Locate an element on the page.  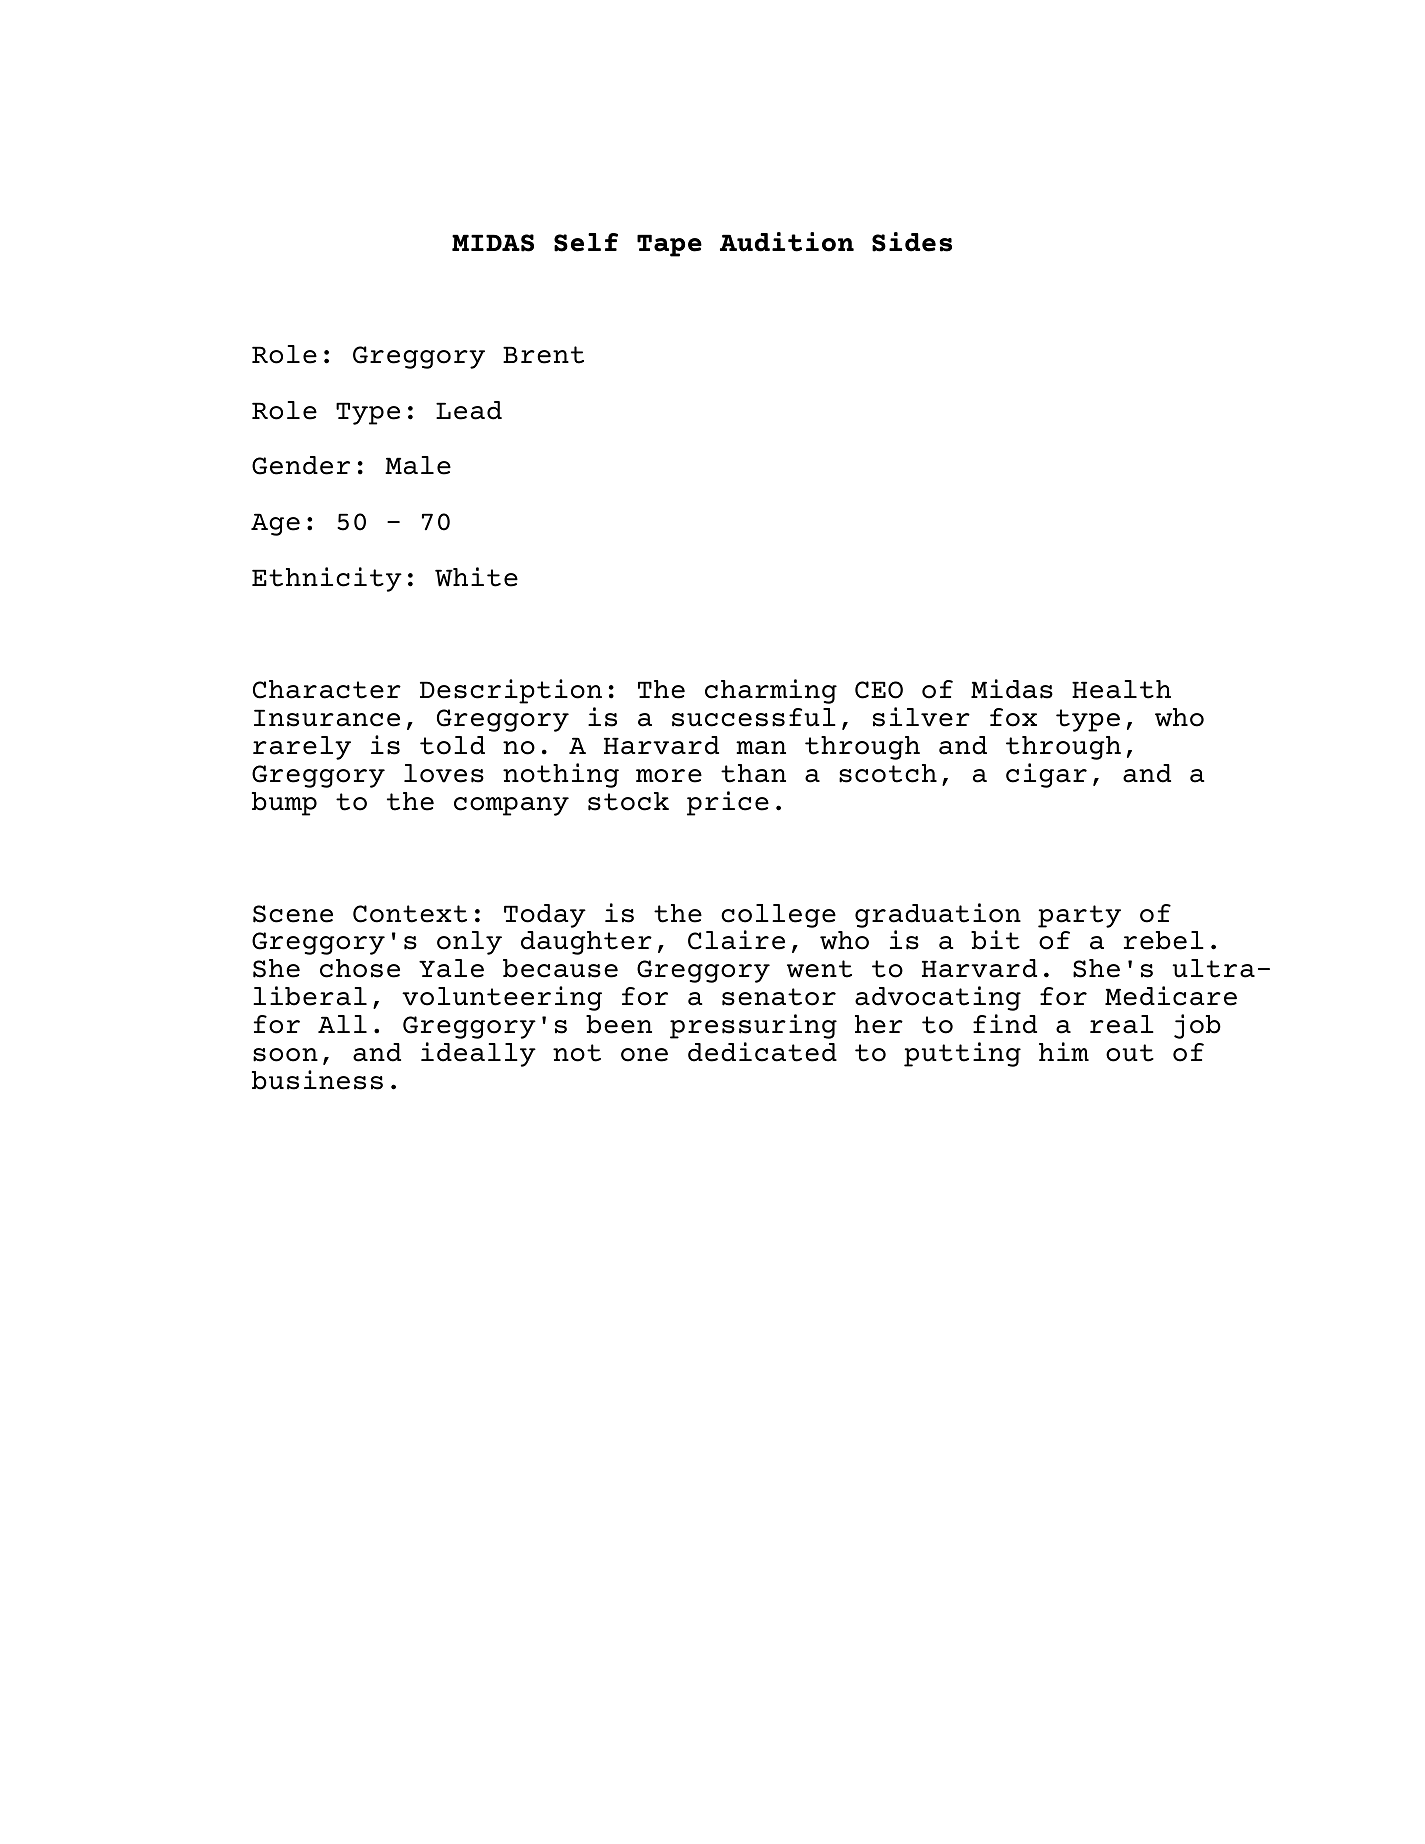
White is located at coordinates (476, 577).
